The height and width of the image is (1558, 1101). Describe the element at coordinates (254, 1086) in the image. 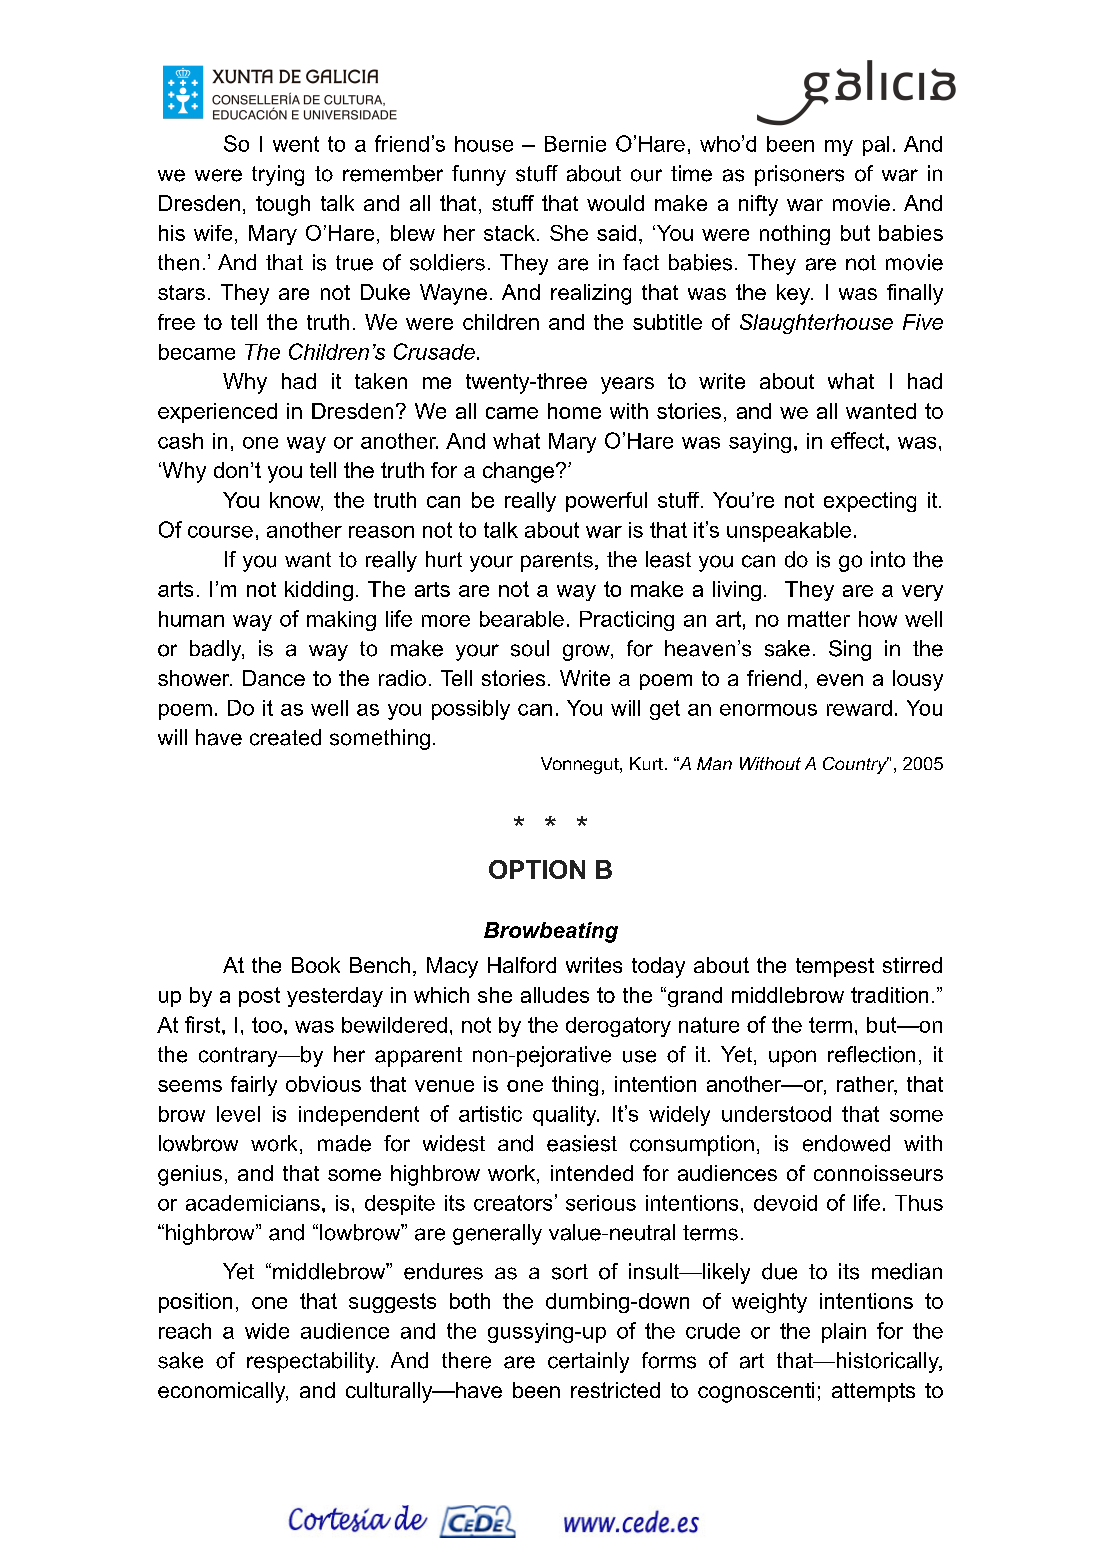

I see `fairly` at that location.
